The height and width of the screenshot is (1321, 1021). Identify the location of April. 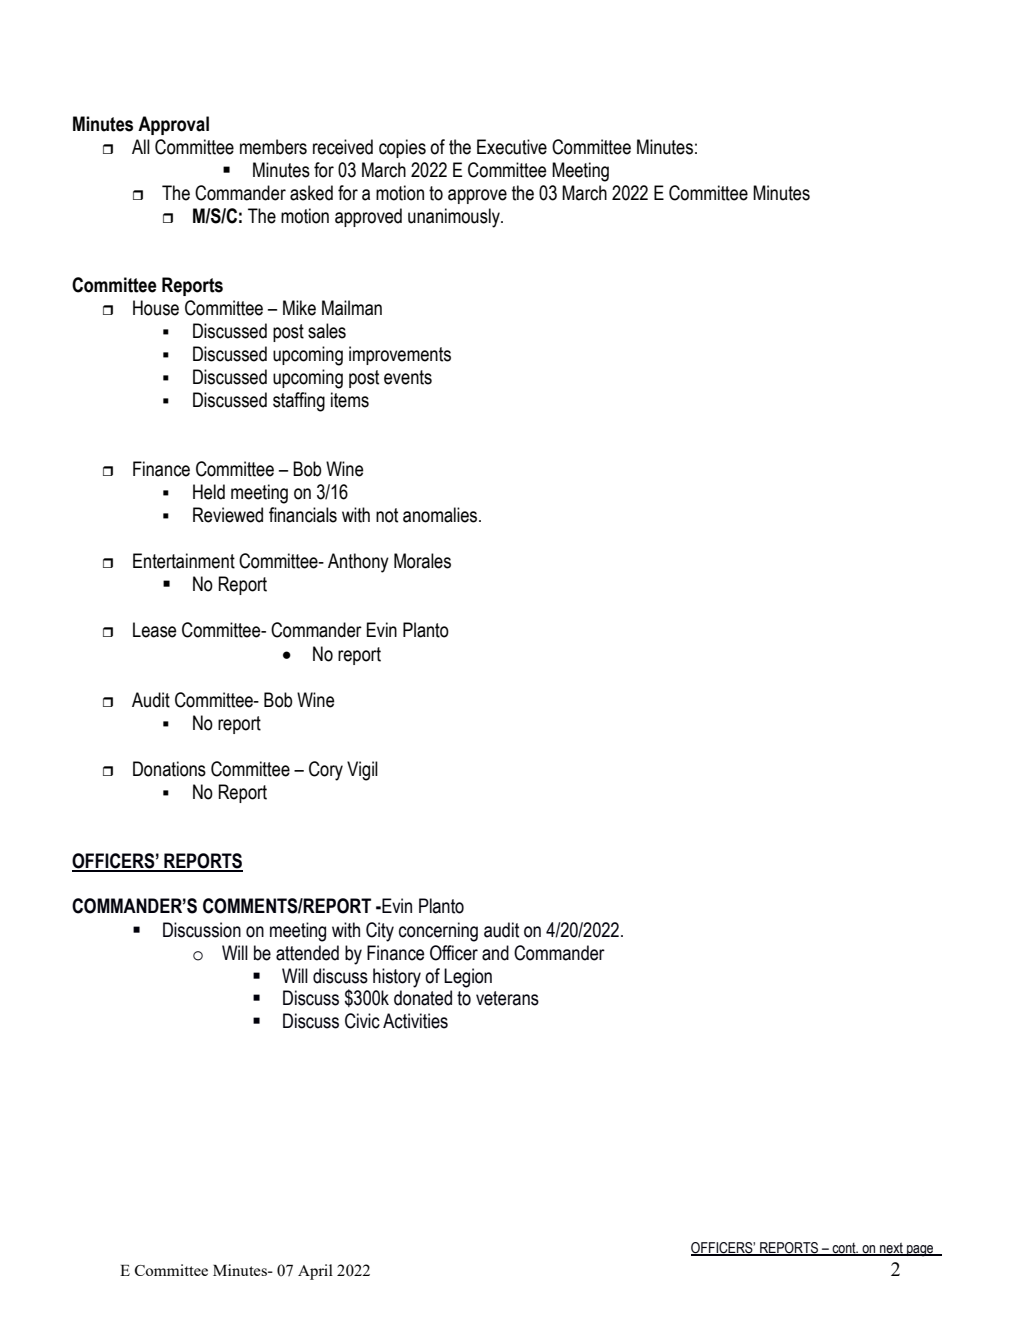
(315, 1272).
